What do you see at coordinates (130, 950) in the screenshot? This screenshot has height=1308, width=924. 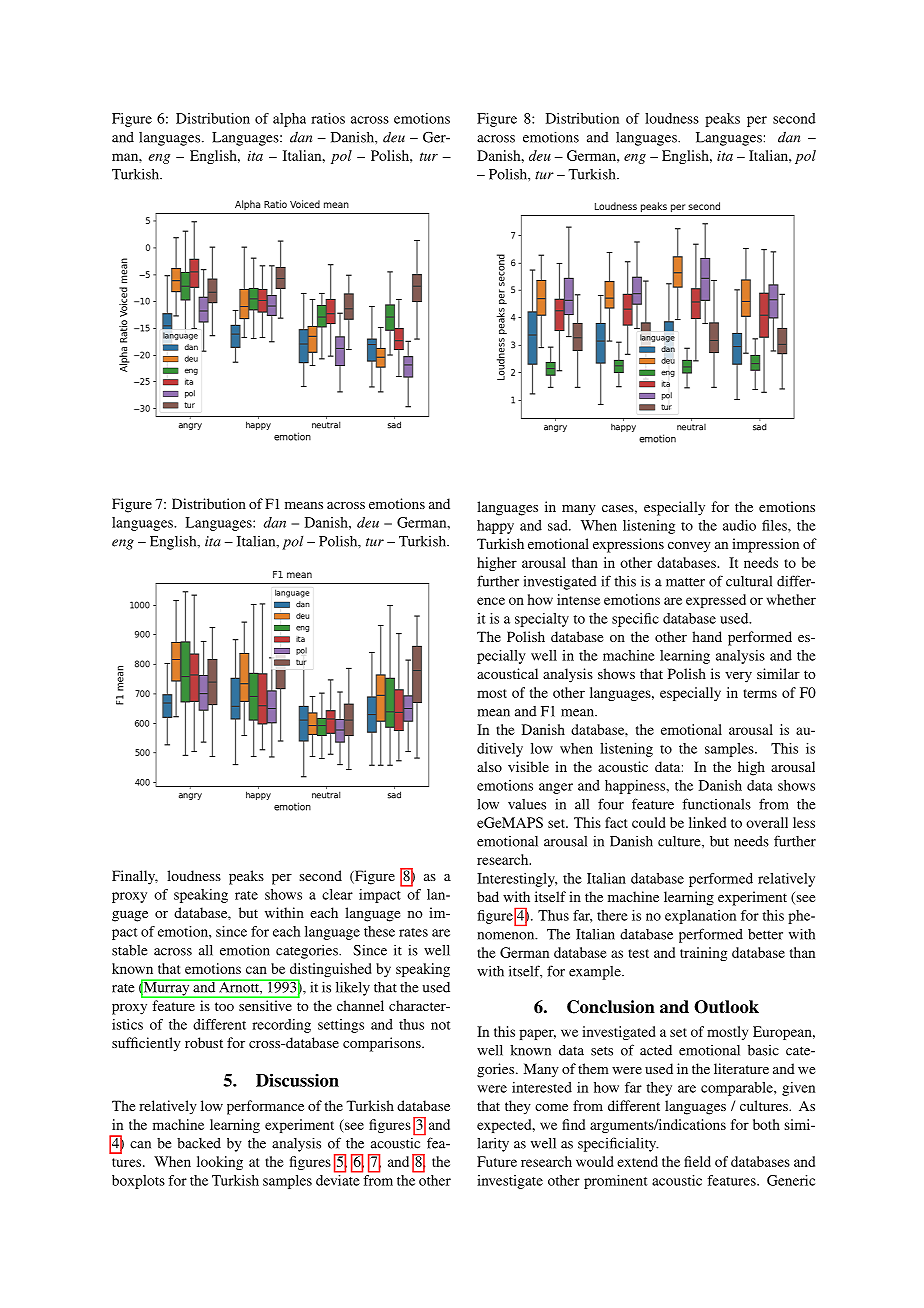 I see `stable` at bounding box center [130, 950].
